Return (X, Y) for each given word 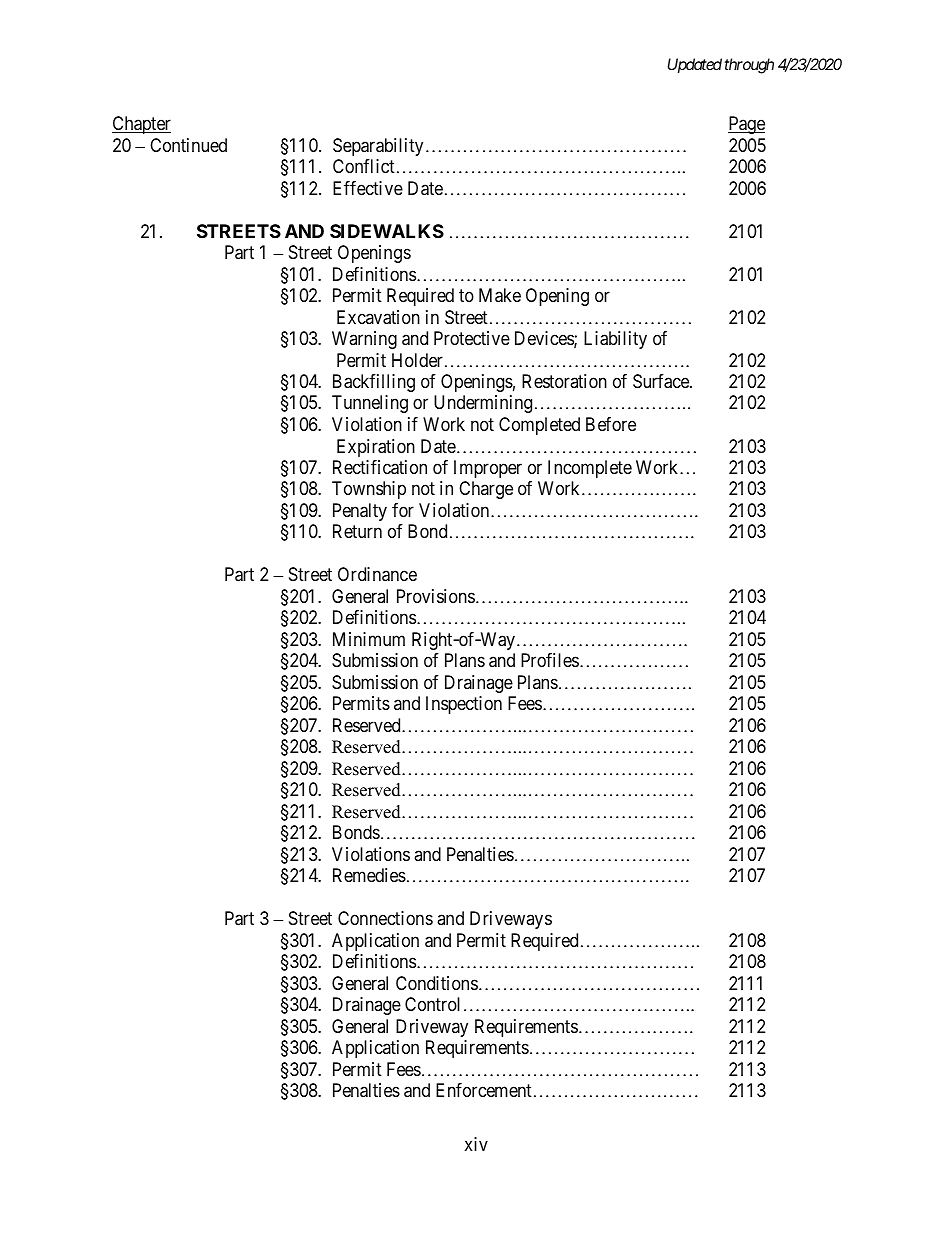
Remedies (369, 875)
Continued (188, 145)
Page (746, 125)
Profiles (550, 660)
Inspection (464, 705)
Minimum (369, 639)
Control (432, 1004)
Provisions (436, 596)
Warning (364, 340)
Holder (417, 360)
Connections (385, 918)
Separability (378, 147)
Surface (662, 381)
